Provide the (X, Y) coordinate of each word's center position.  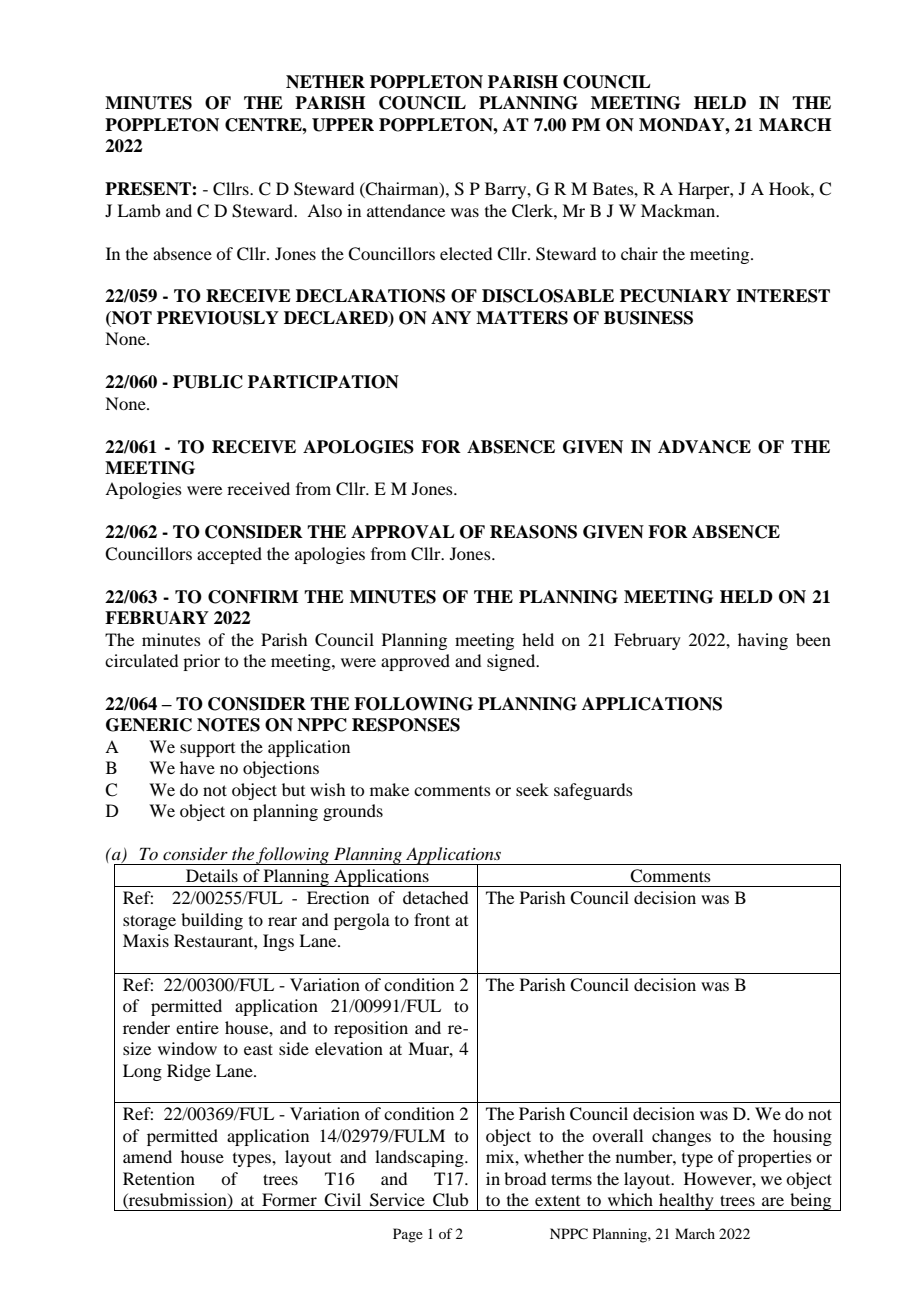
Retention (159, 1178)
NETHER (325, 82)
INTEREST (783, 296)
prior (201, 662)
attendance (406, 210)
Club (450, 1200)
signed (512, 662)
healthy (686, 1202)
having (763, 641)
